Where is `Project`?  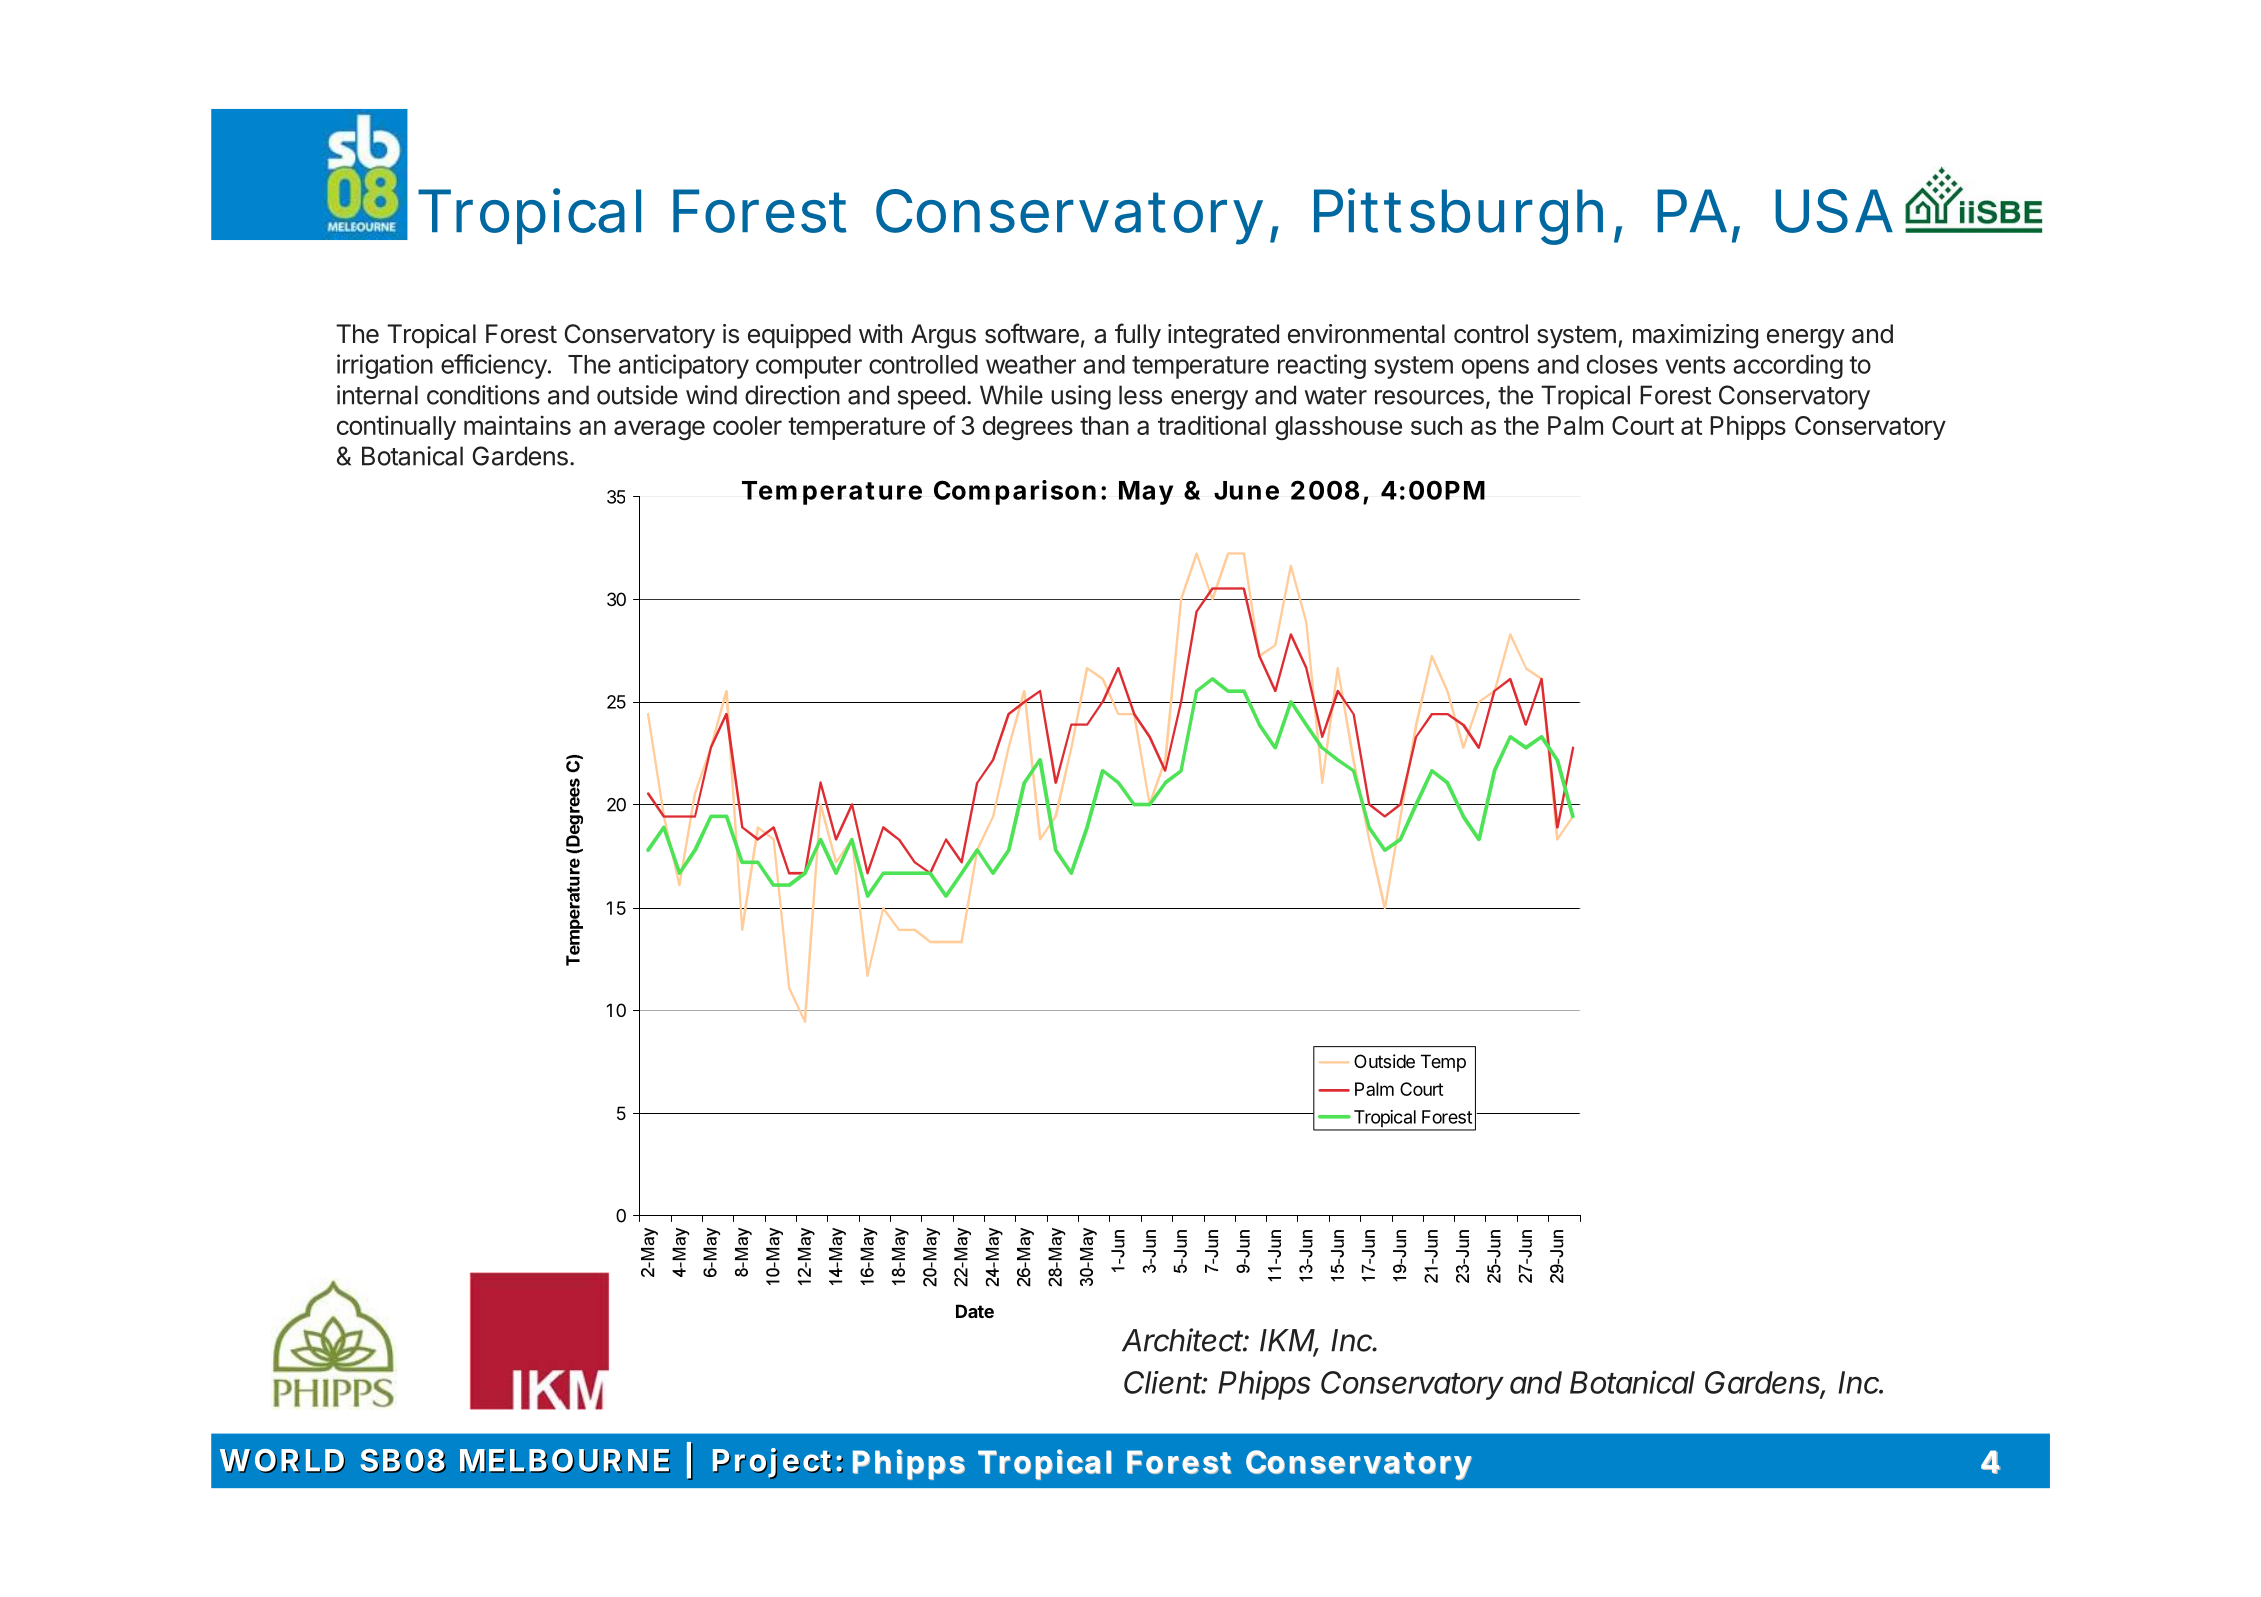
Project is located at coordinates (772, 1463).
